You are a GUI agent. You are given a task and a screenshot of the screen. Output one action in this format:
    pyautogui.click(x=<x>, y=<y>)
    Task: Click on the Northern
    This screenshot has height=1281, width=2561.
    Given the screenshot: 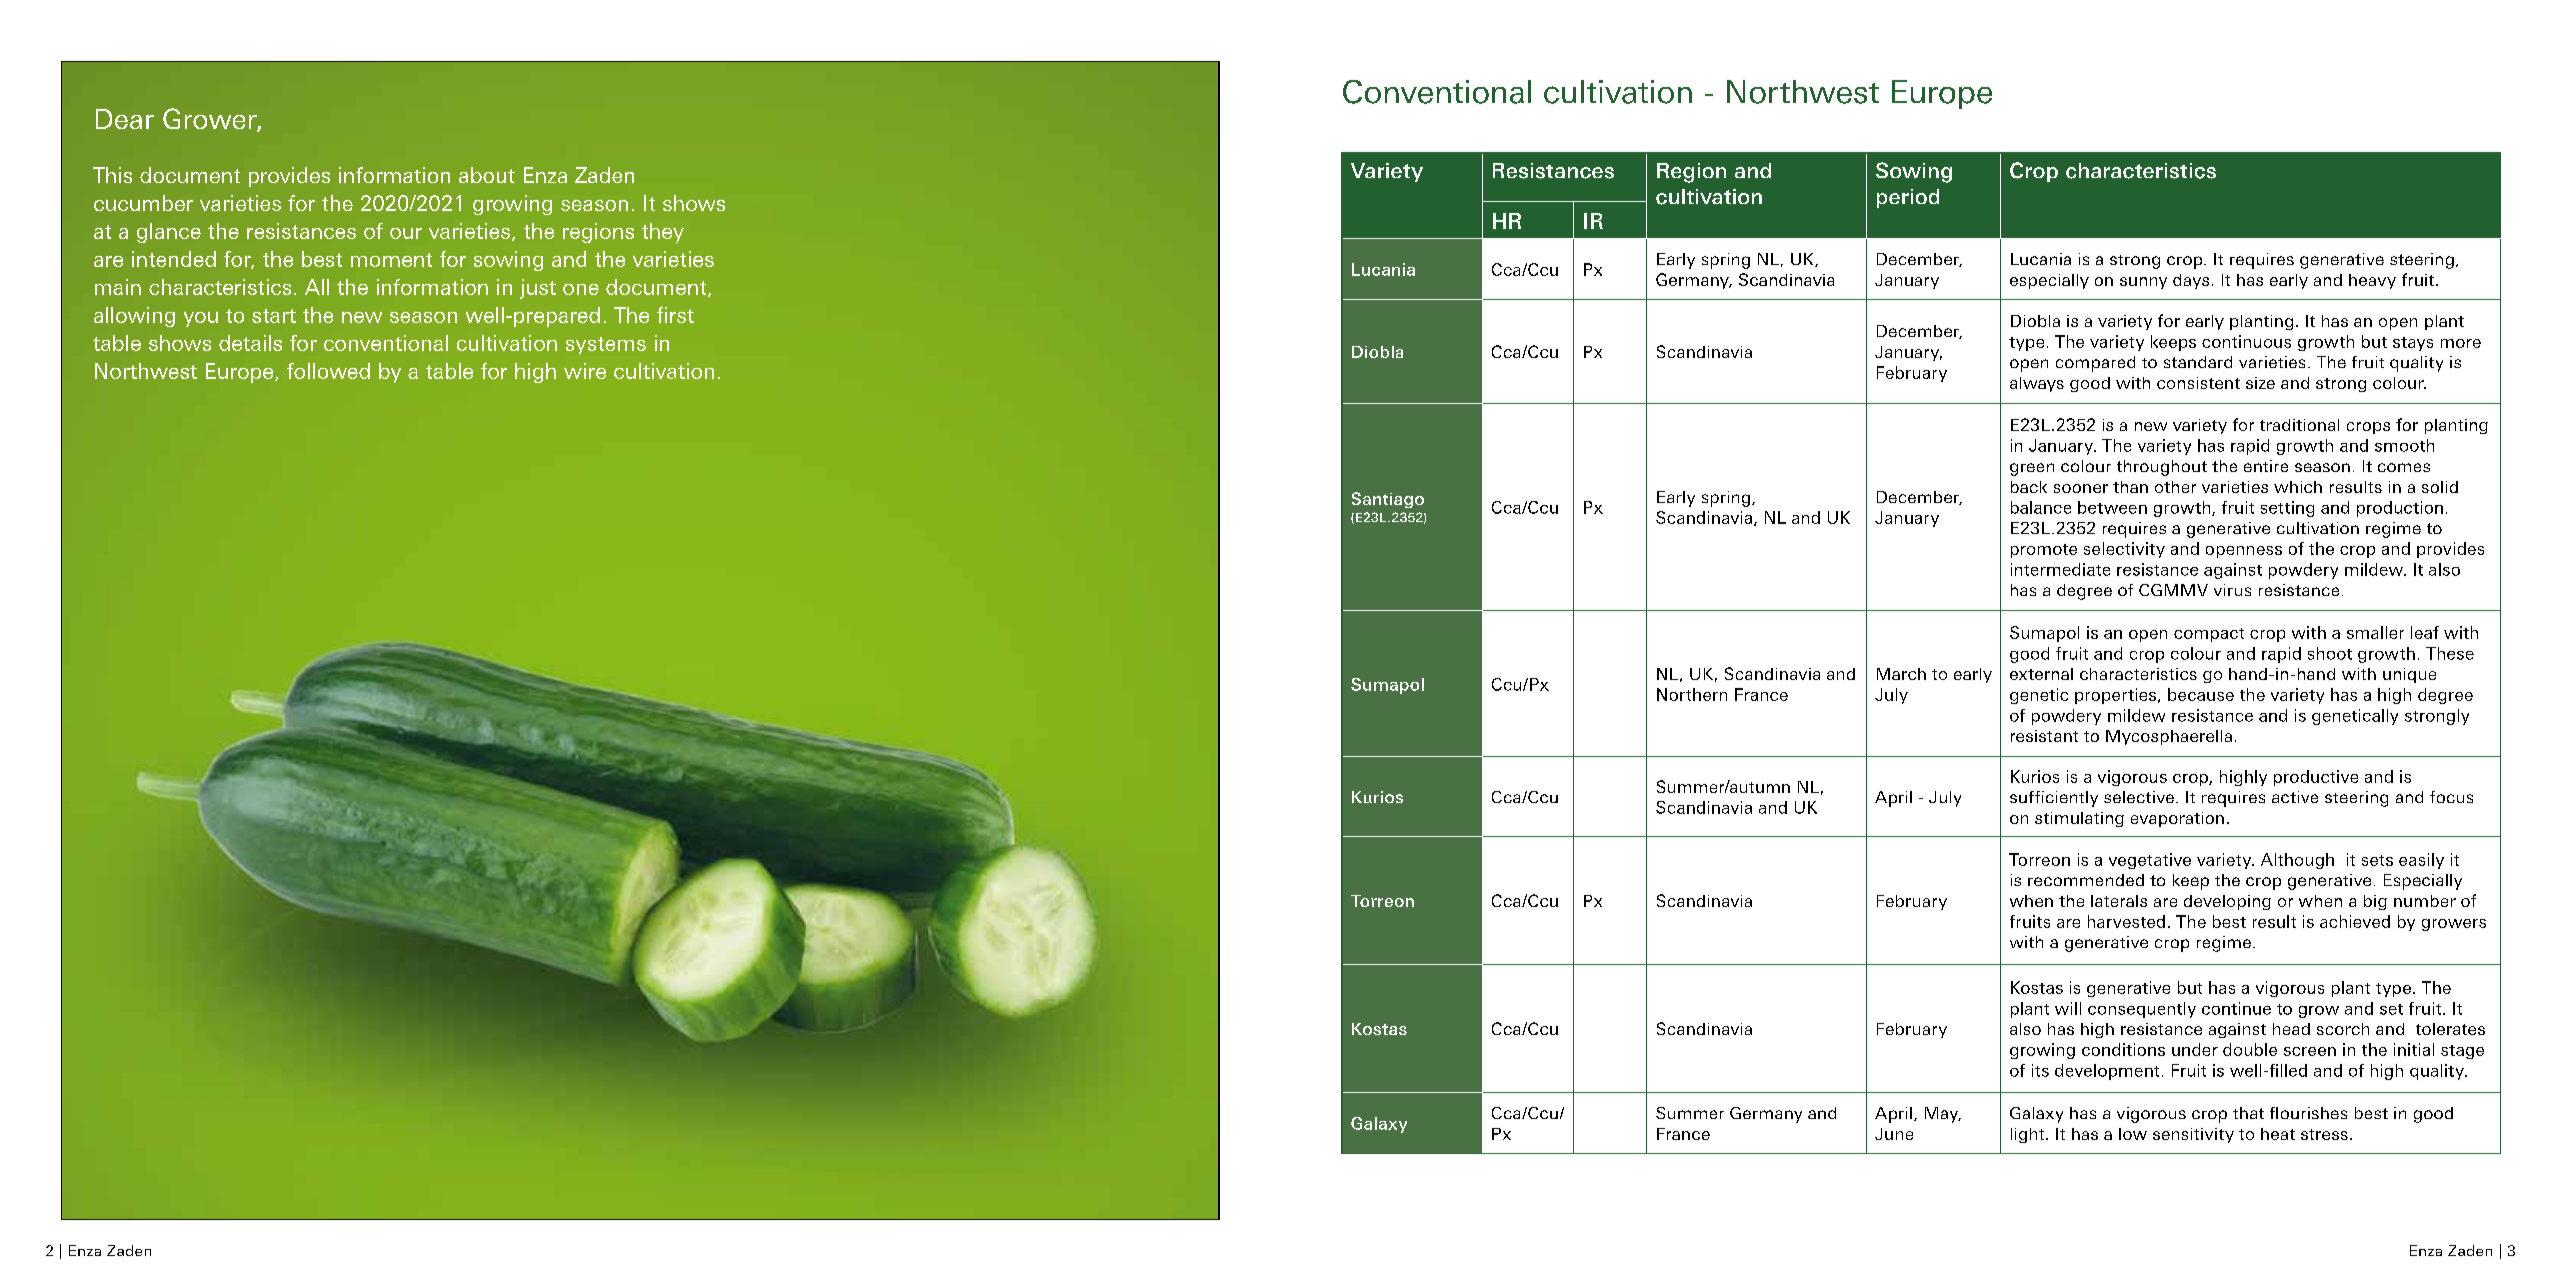 What is the action you would take?
    pyautogui.click(x=1692, y=694)
